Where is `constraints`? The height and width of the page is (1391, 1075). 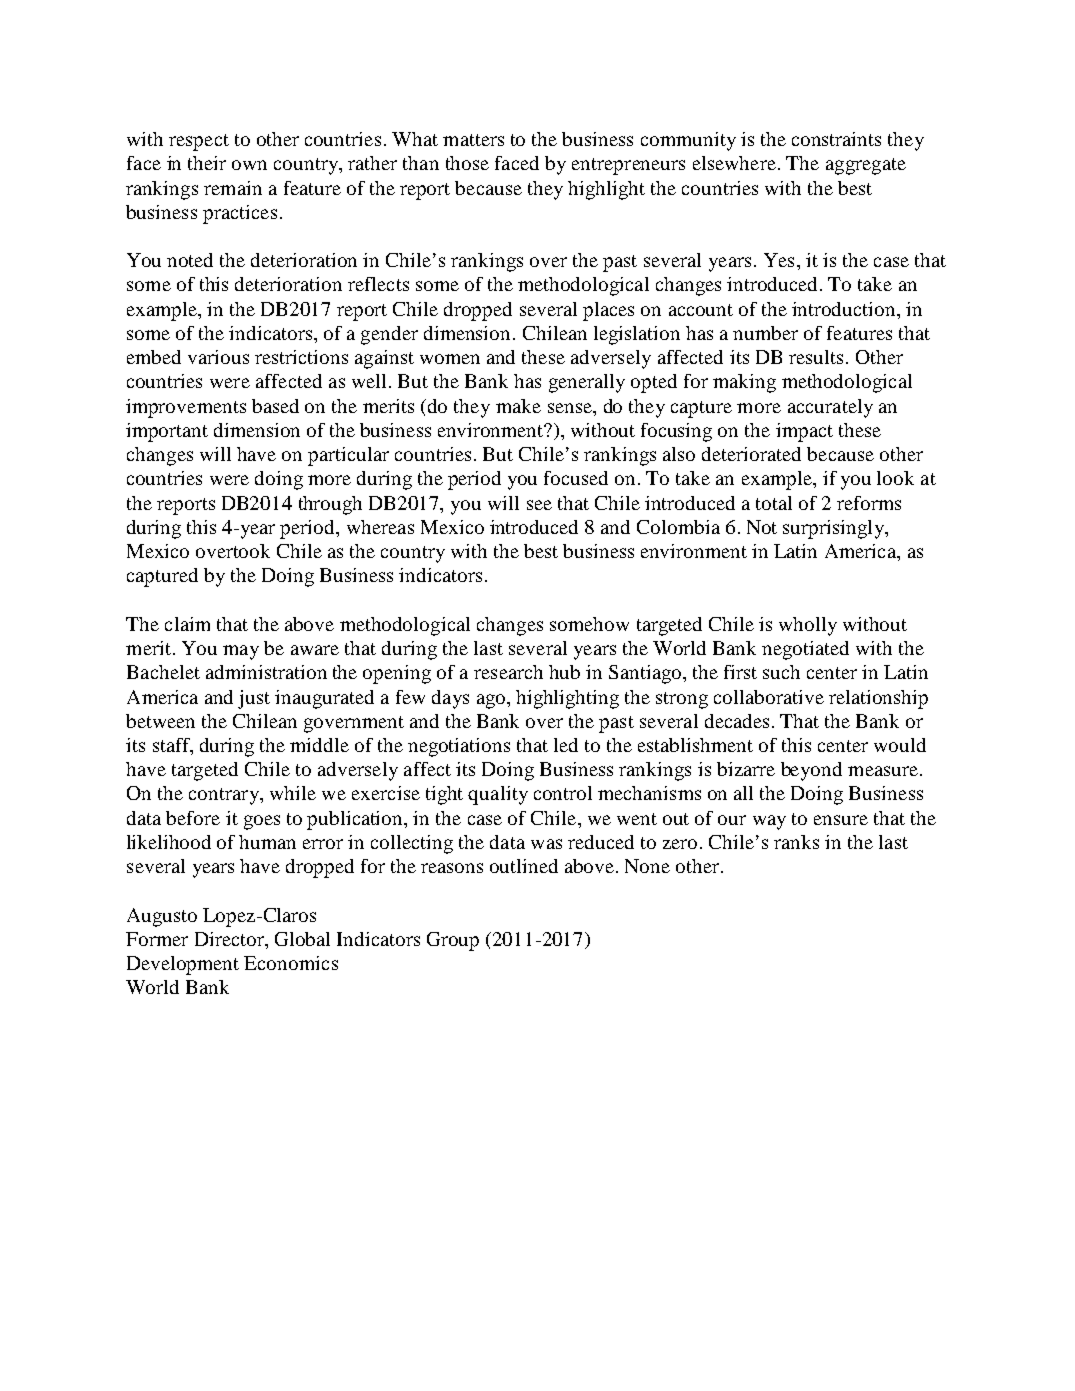
constraints is located at coordinates (836, 139).
